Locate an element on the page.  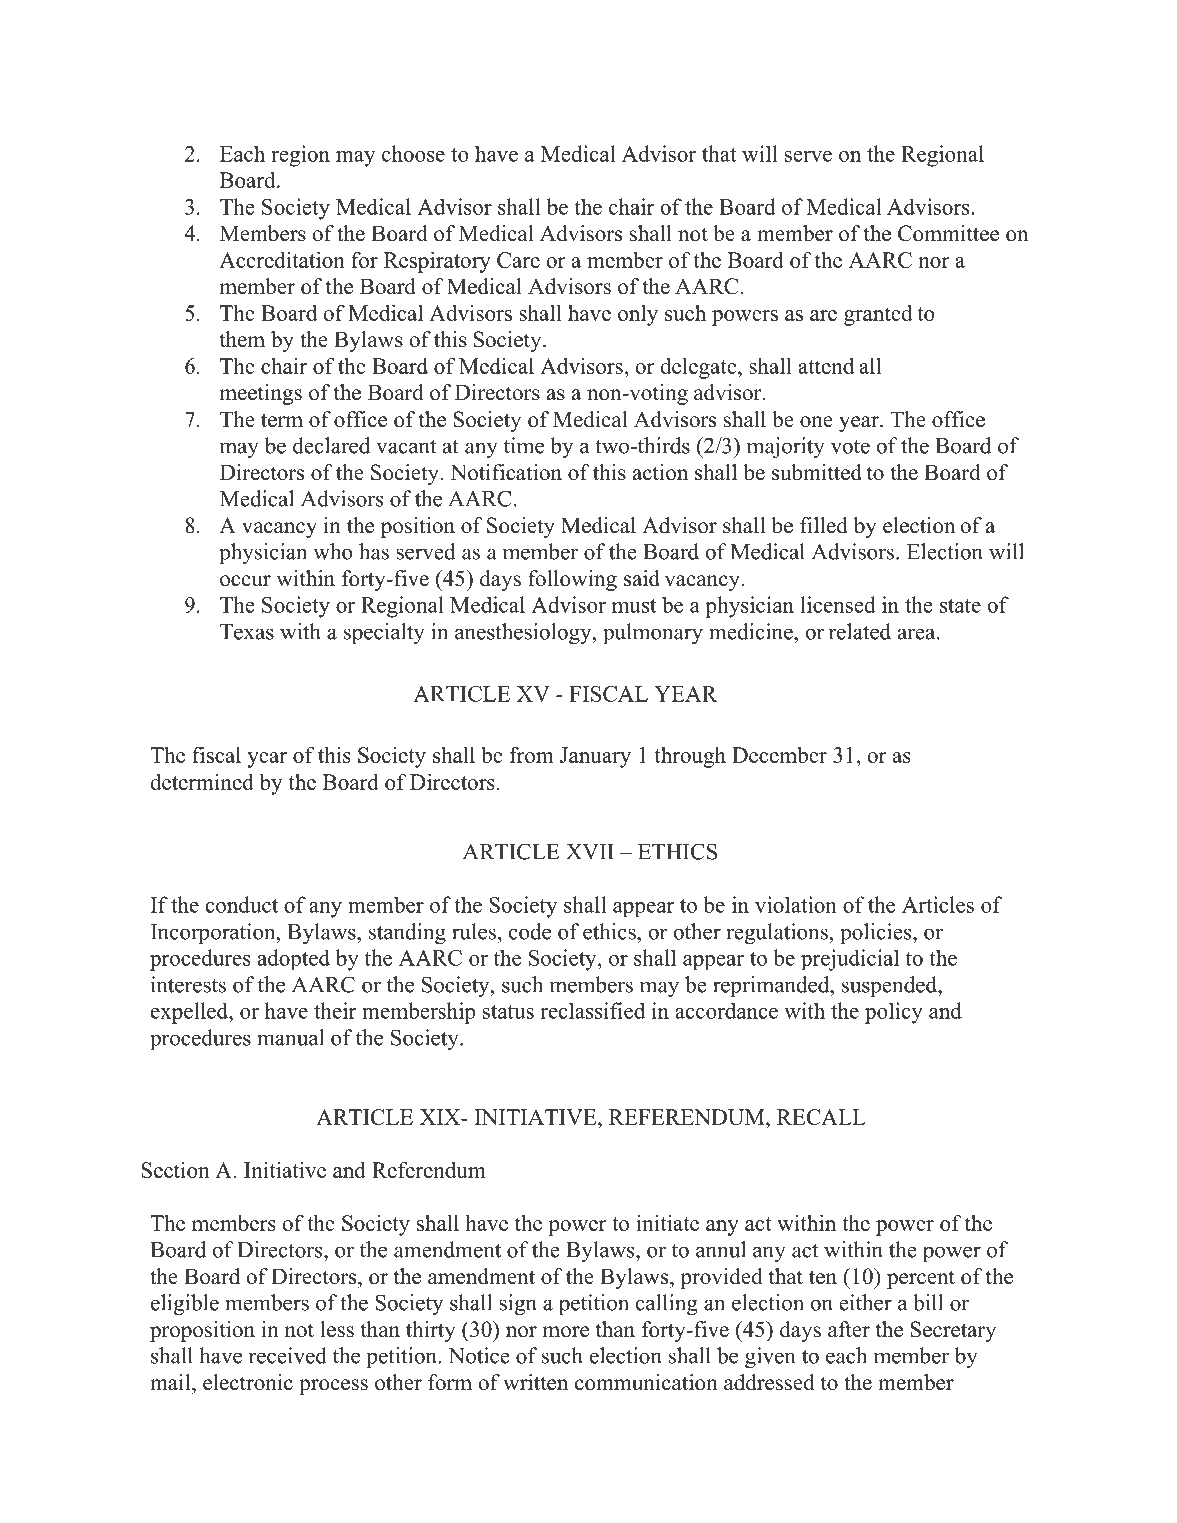
received is located at coordinates (288, 1355).
